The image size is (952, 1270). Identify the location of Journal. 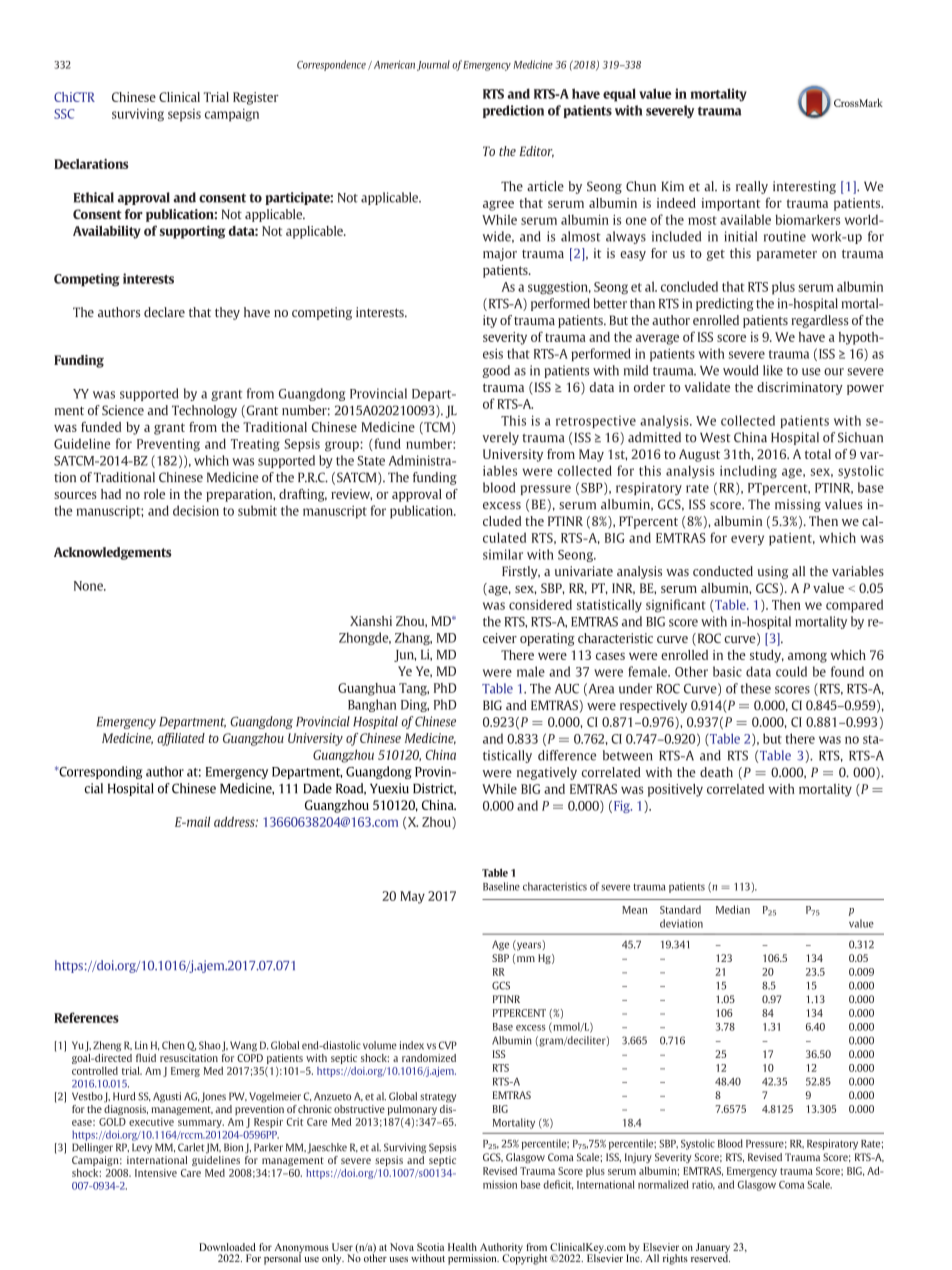
(433, 65).
